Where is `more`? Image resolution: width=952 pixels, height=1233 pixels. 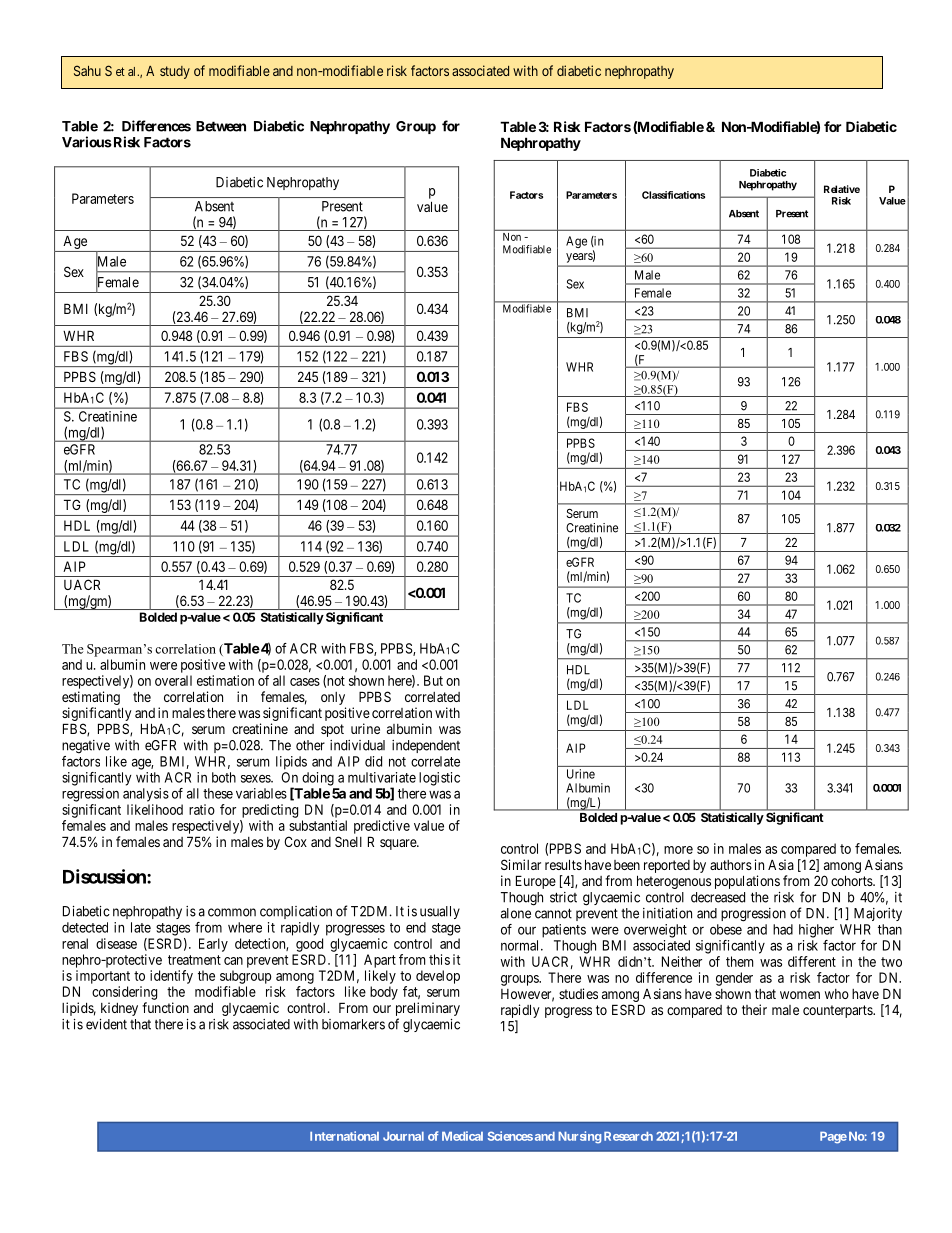
more is located at coordinates (678, 850).
